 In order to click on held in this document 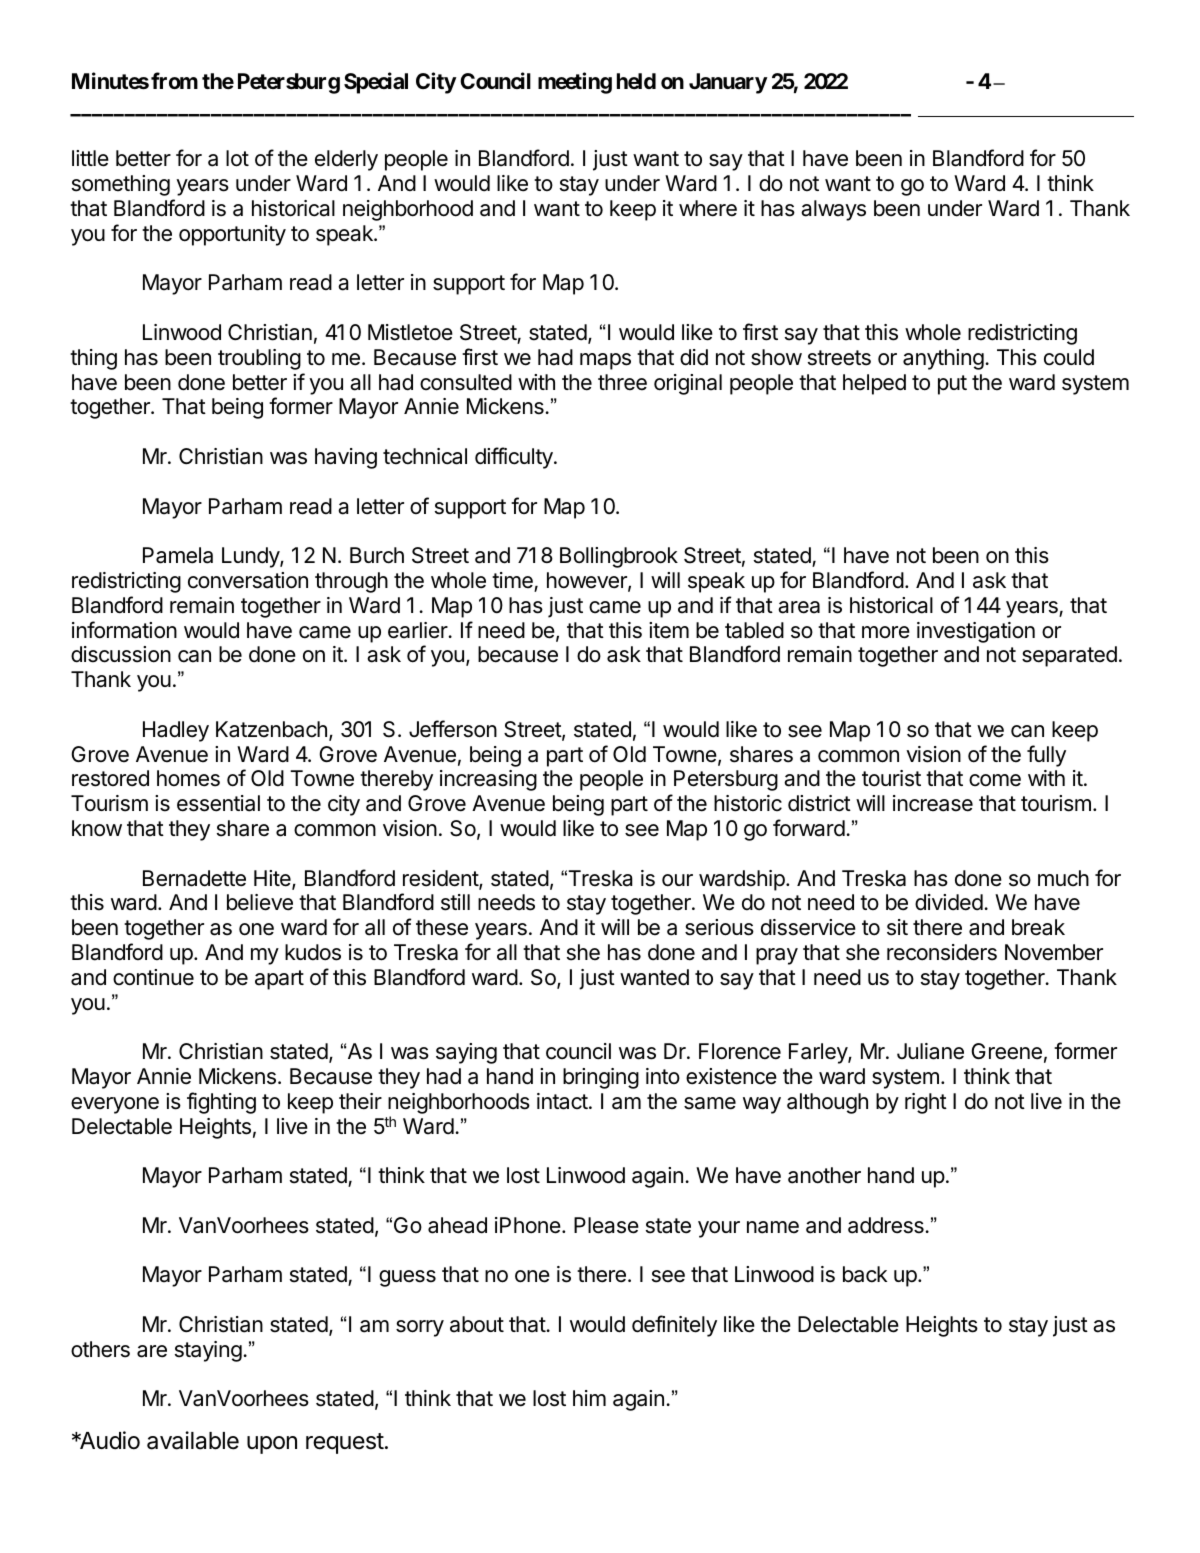, I will do `click(636, 81)`.
